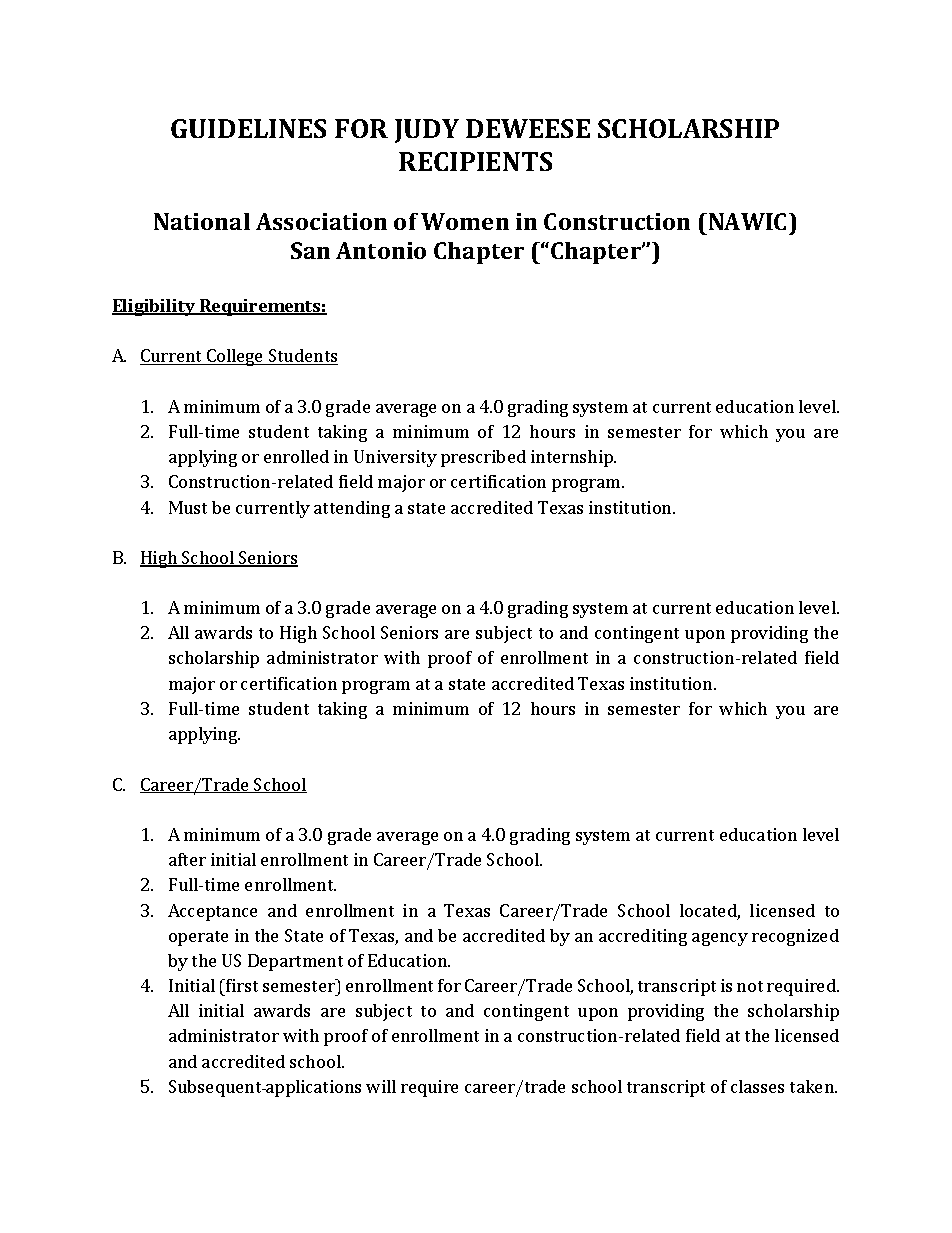 The height and width of the image is (1233, 952). I want to click on Women, so click(465, 221).
